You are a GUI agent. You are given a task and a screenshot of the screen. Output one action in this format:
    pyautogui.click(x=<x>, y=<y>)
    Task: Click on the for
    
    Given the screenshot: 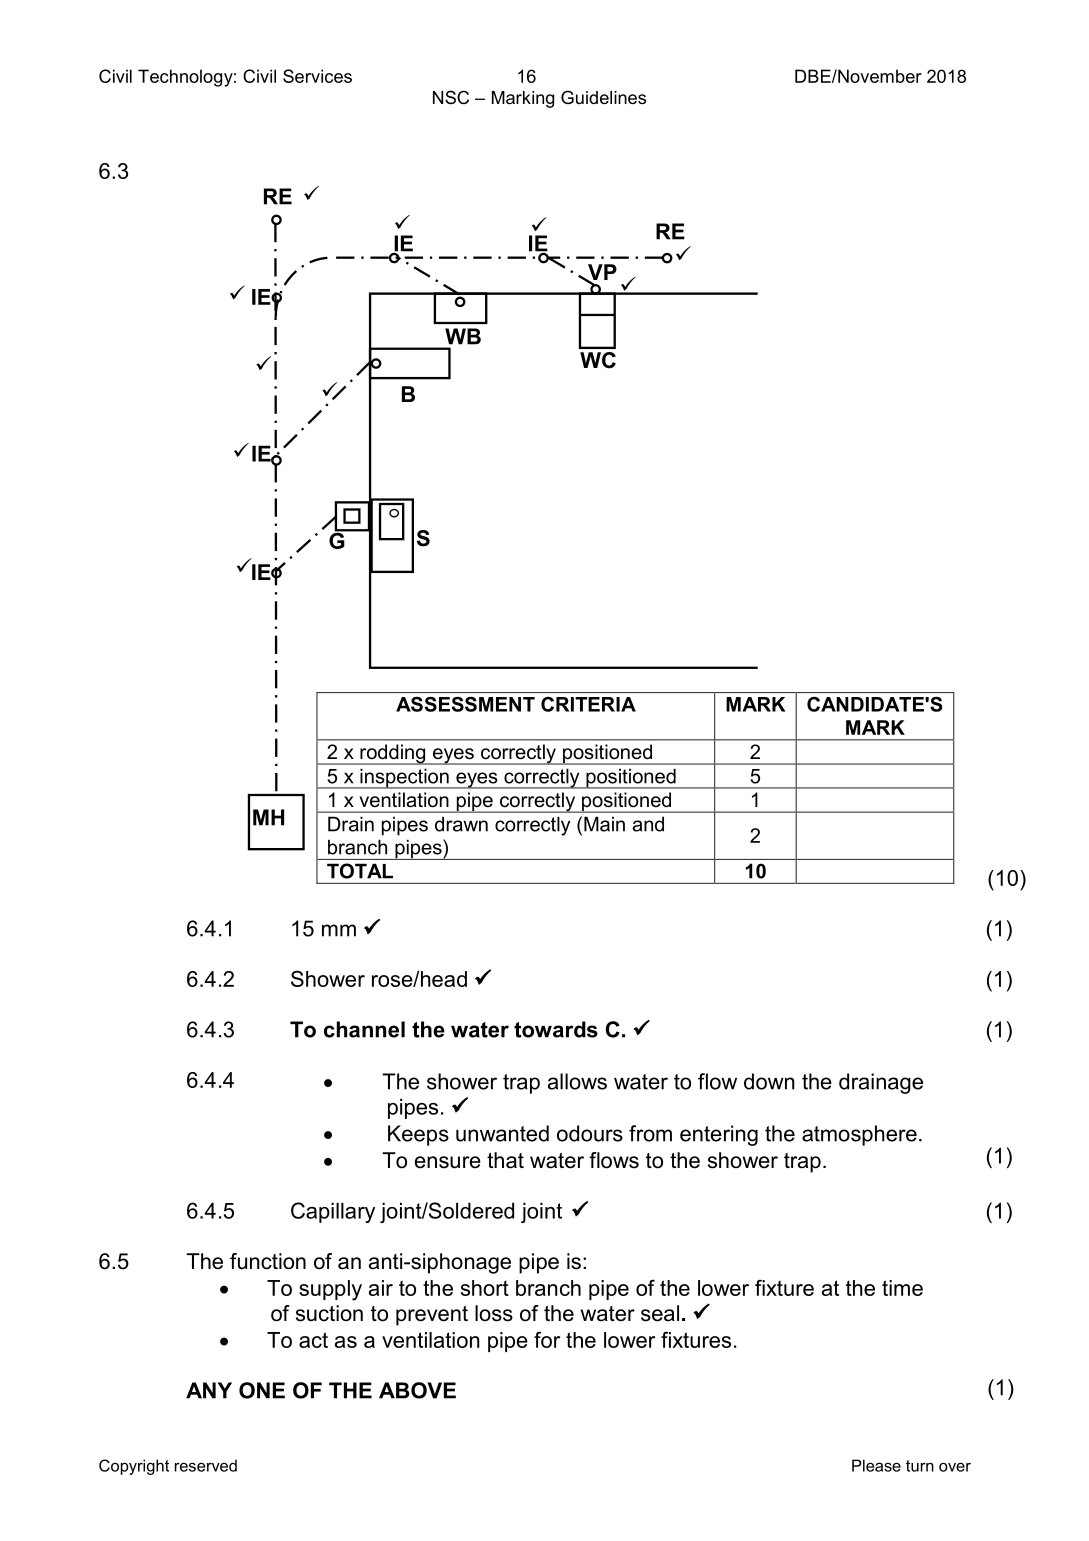 What is the action you would take?
    pyautogui.click(x=547, y=1339)
